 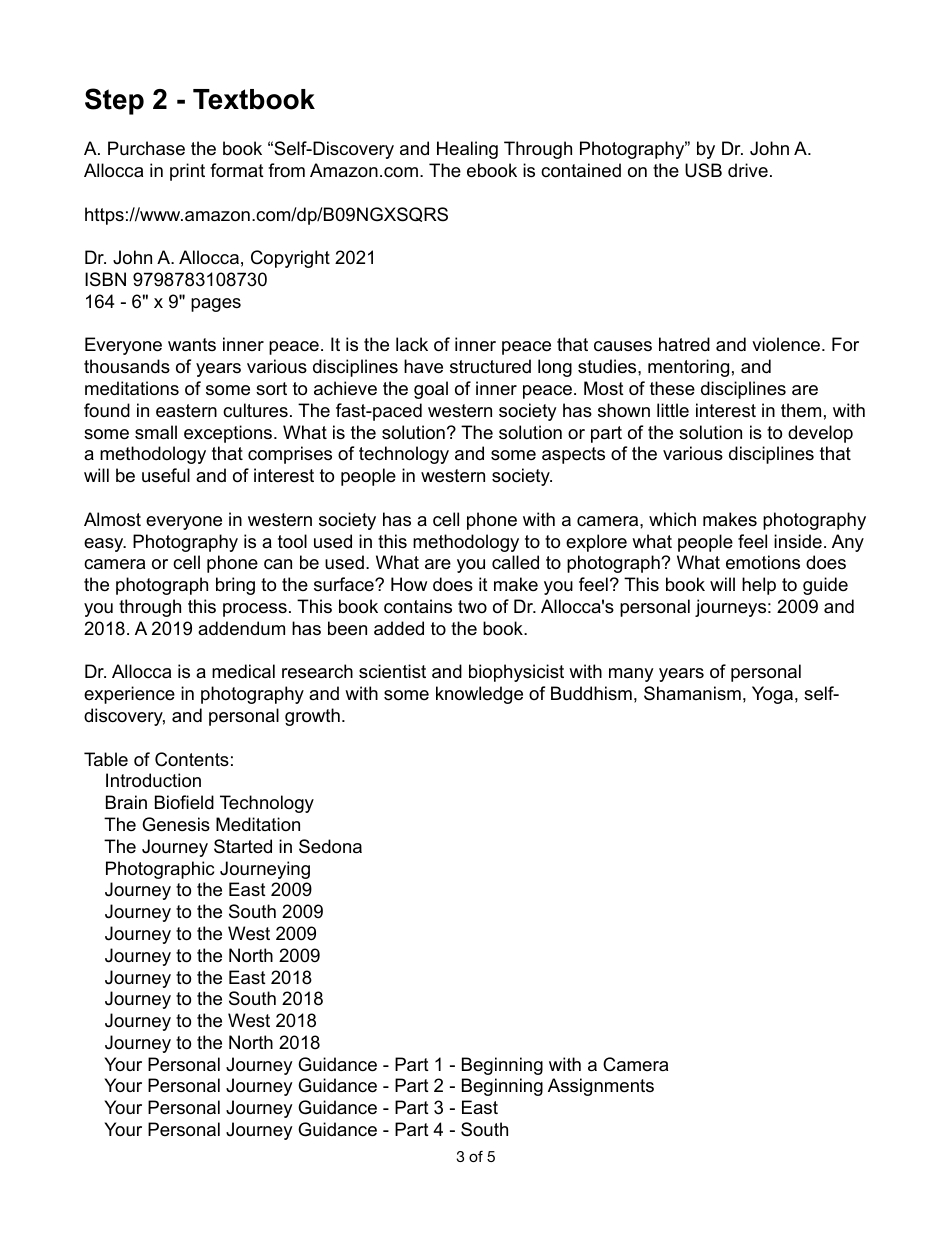 I want to click on drive, so click(x=748, y=170).
